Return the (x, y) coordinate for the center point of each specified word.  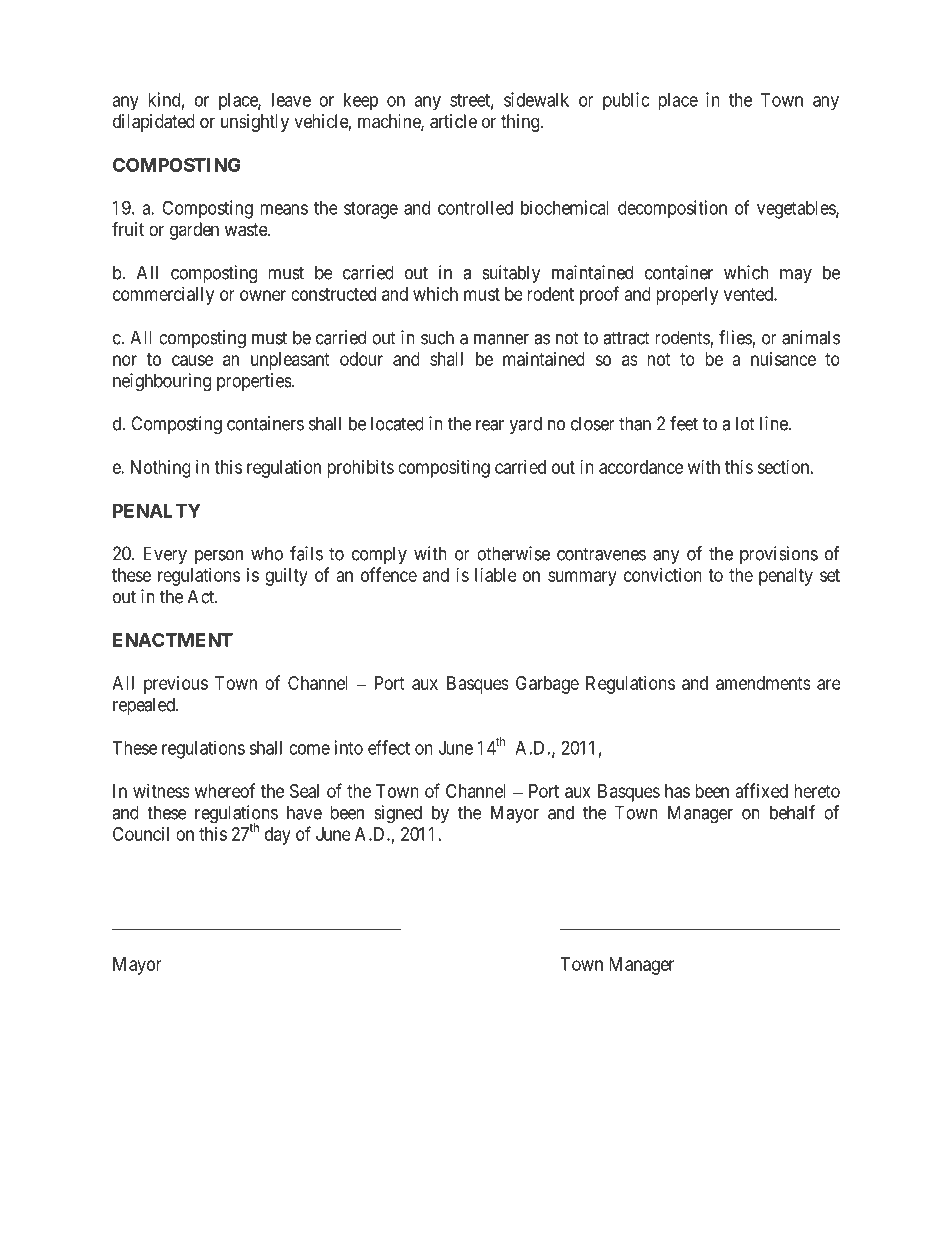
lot (745, 423)
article (453, 121)
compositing (444, 469)
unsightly (255, 123)
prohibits (360, 469)
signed (398, 814)
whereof (225, 790)
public (626, 101)
